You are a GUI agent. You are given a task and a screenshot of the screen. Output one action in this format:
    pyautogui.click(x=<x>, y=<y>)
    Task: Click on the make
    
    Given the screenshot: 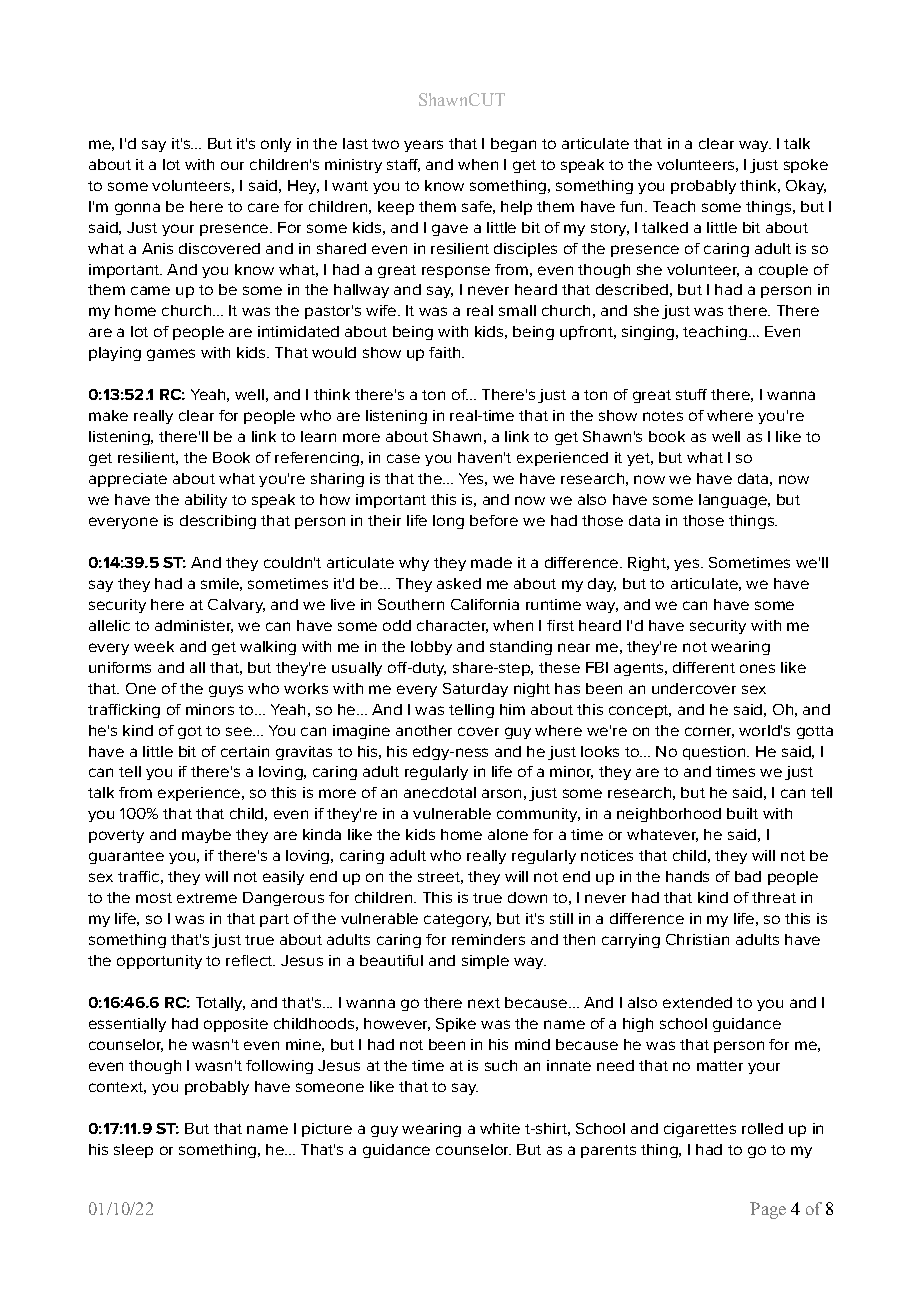 What is the action you would take?
    pyautogui.click(x=108, y=415)
